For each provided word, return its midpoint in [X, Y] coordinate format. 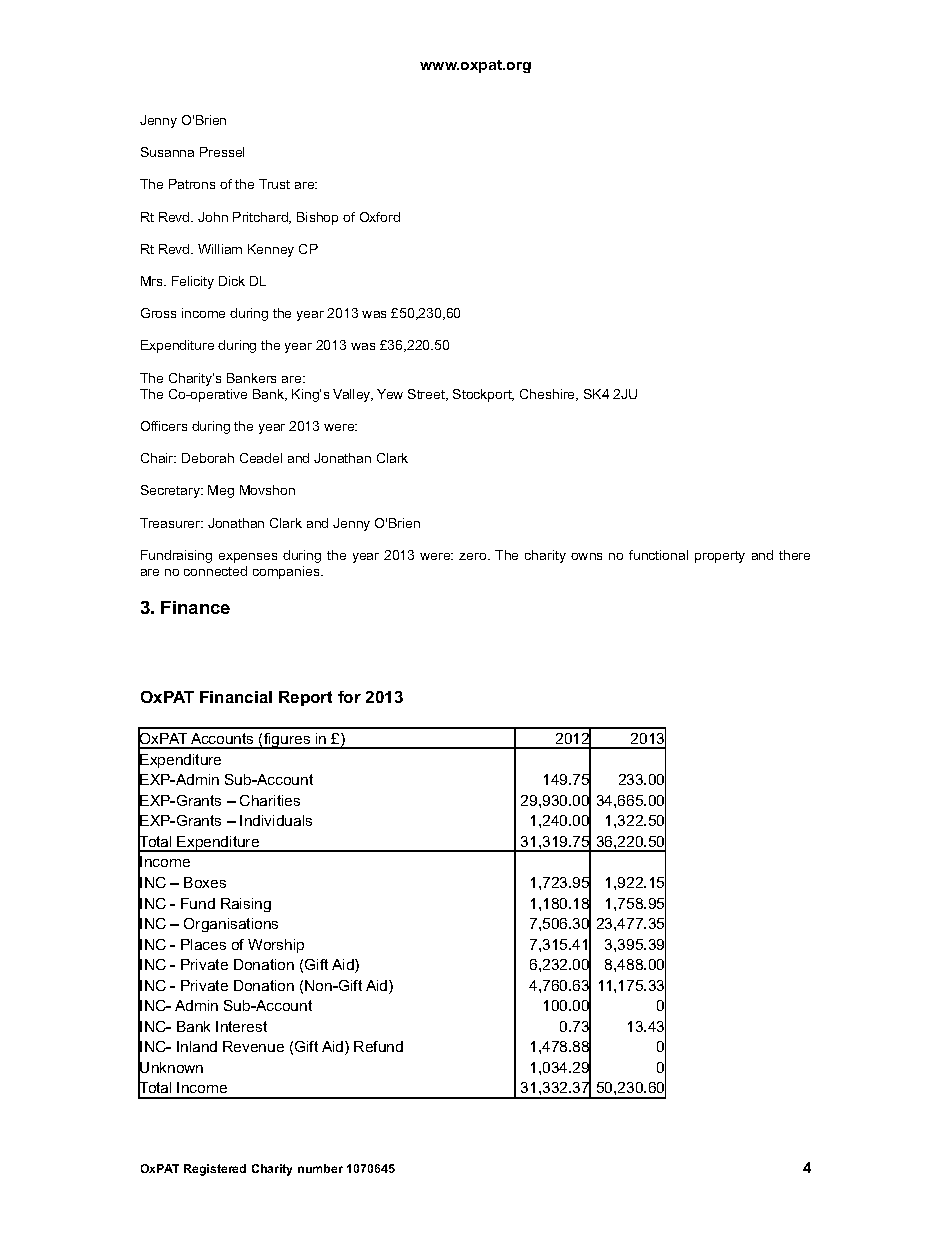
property [720, 557]
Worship [276, 946]
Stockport [483, 395]
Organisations [231, 925]
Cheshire [549, 395]
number [320, 1168]
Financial [236, 697]
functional [658, 555]
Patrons [192, 184]
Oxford [380, 217]
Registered [215, 1170]
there [794, 555]
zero [474, 556]
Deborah [208, 458]
